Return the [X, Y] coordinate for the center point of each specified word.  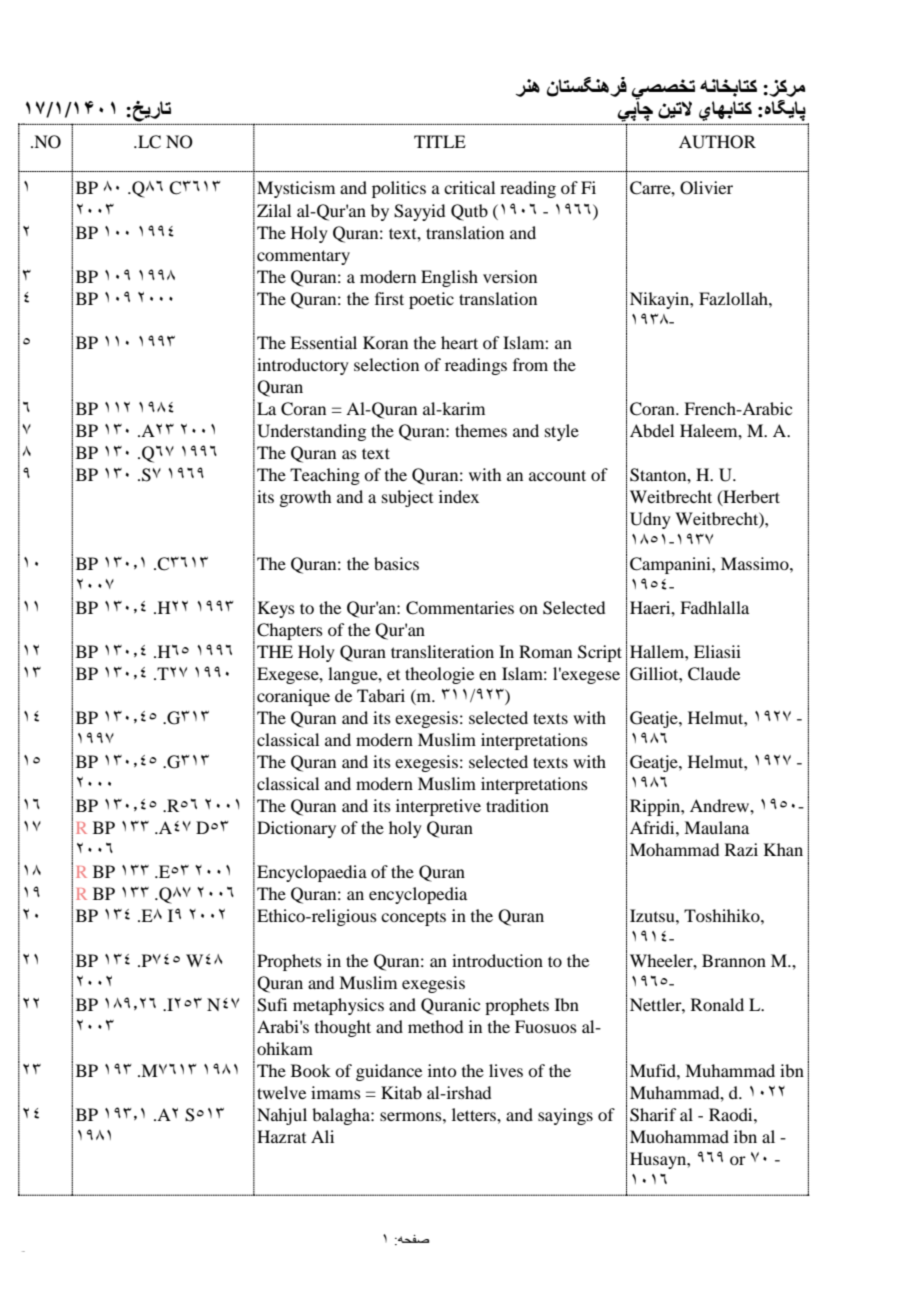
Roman [545, 651]
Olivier [706, 188]
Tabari [381, 695]
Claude [714, 674]
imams [336, 1092]
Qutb [469, 212]
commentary [303, 257]
